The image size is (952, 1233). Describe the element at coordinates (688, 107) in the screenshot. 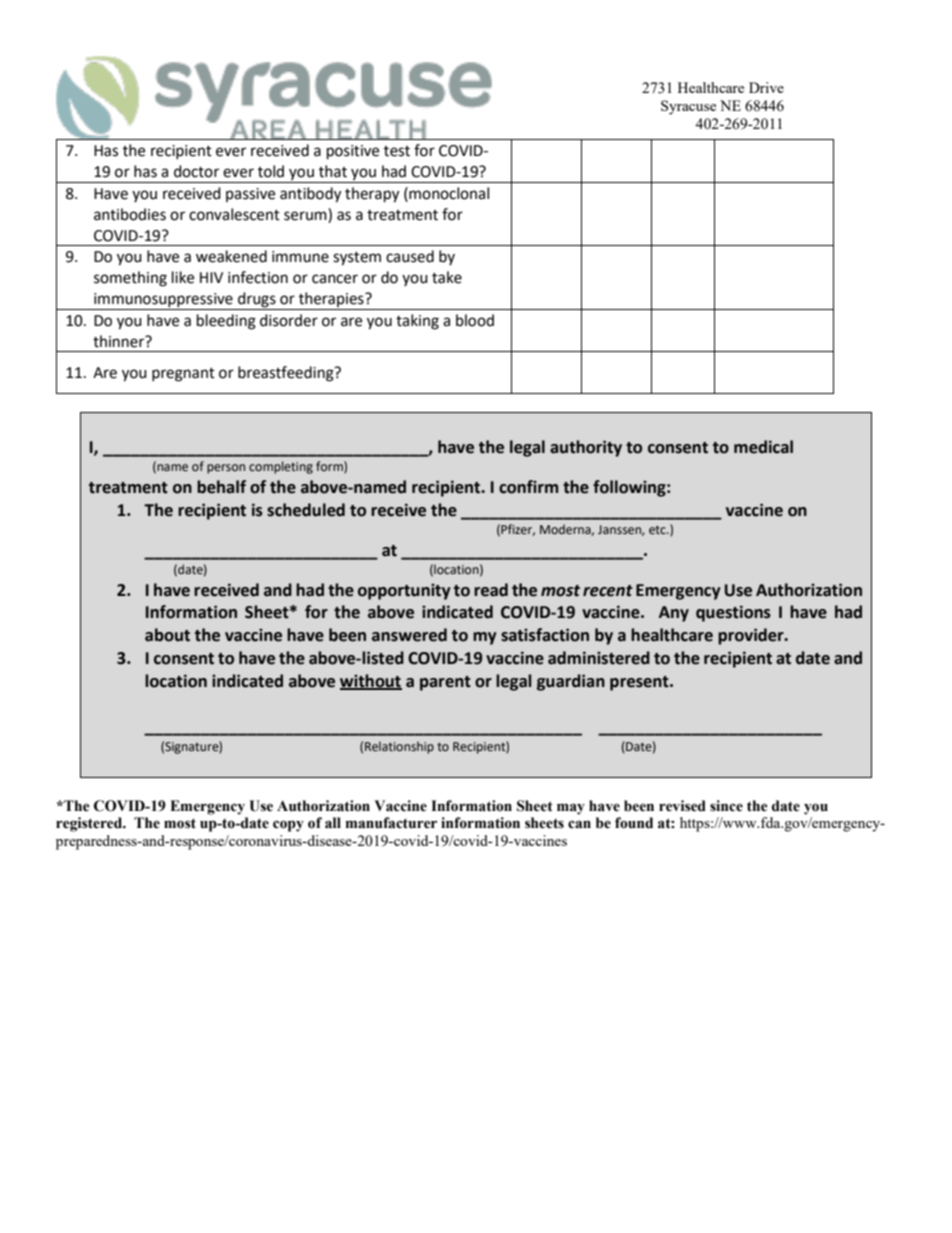

I see `Syracuse` at that location.
